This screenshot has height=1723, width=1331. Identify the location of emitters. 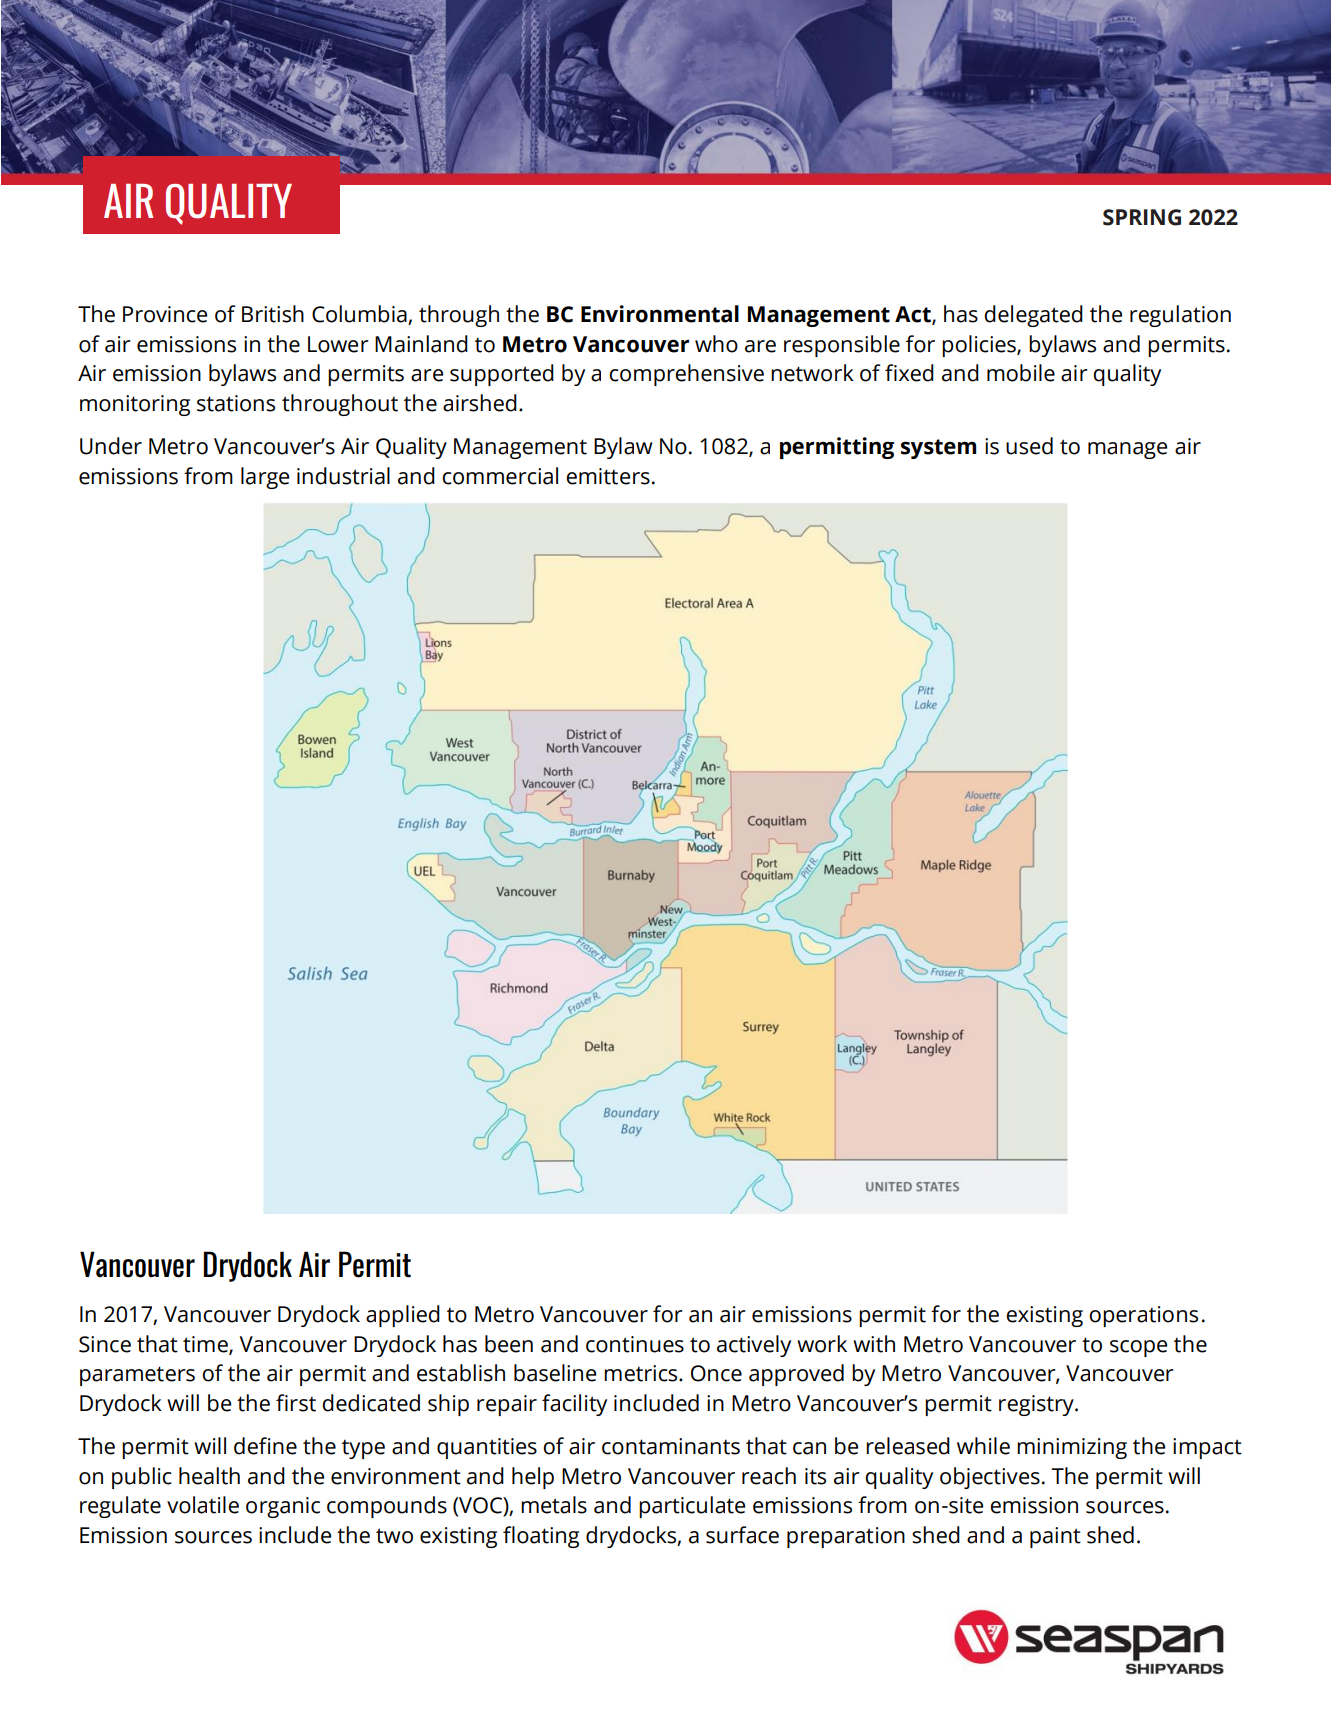
(608, 476).
